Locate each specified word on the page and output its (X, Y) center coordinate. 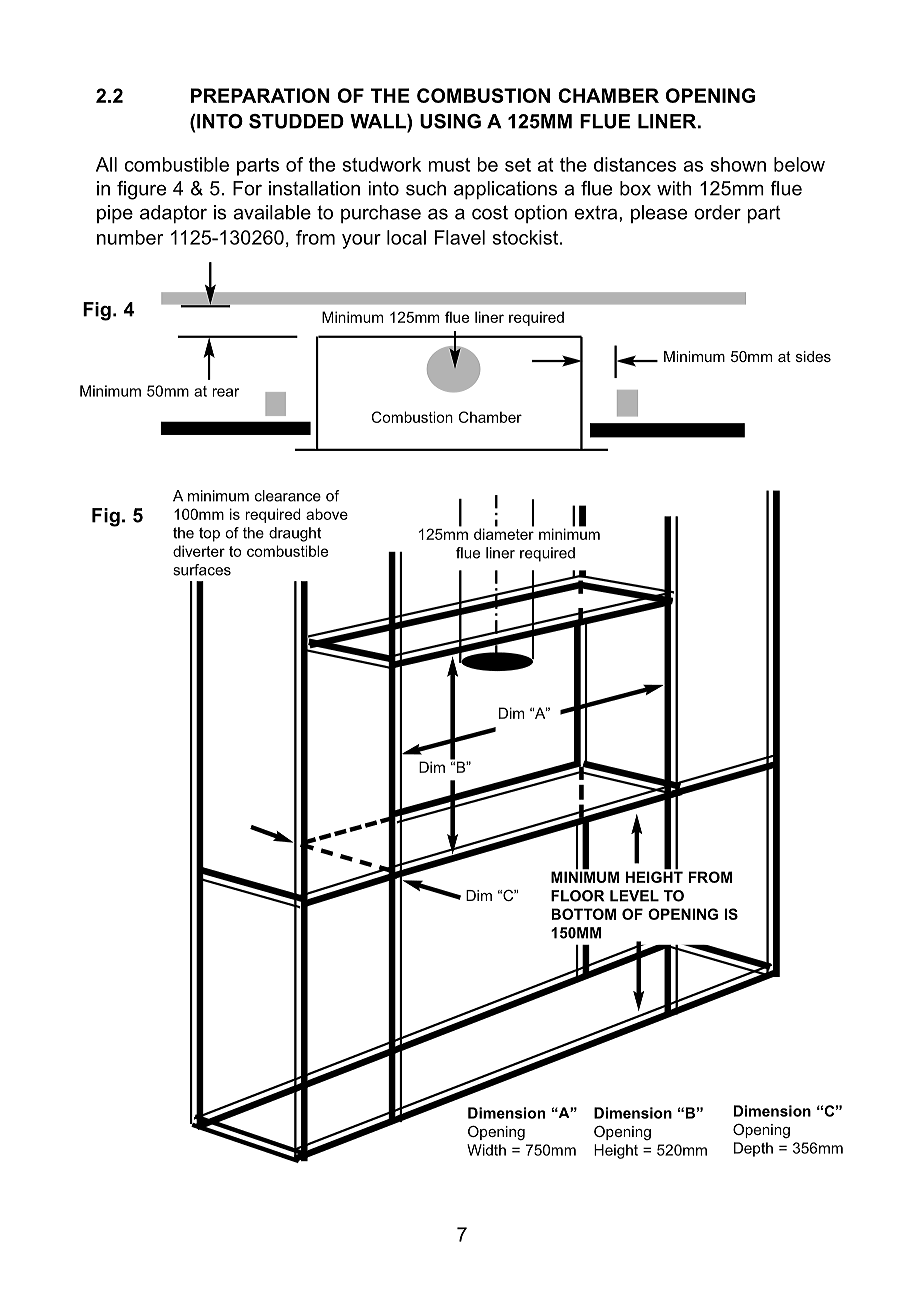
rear (226, 392)
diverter (199, 551)
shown (738, 164)
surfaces (202, 570)
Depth (753, 1149)
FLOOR (577, 896)
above (327, 514)
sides (813, 356)
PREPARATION (260, 95)
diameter (504, 533)
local (406, 237)
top (209, 534)
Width (486, 1150)
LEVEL (634, 896)
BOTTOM (584, 914)
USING (450, 121)
